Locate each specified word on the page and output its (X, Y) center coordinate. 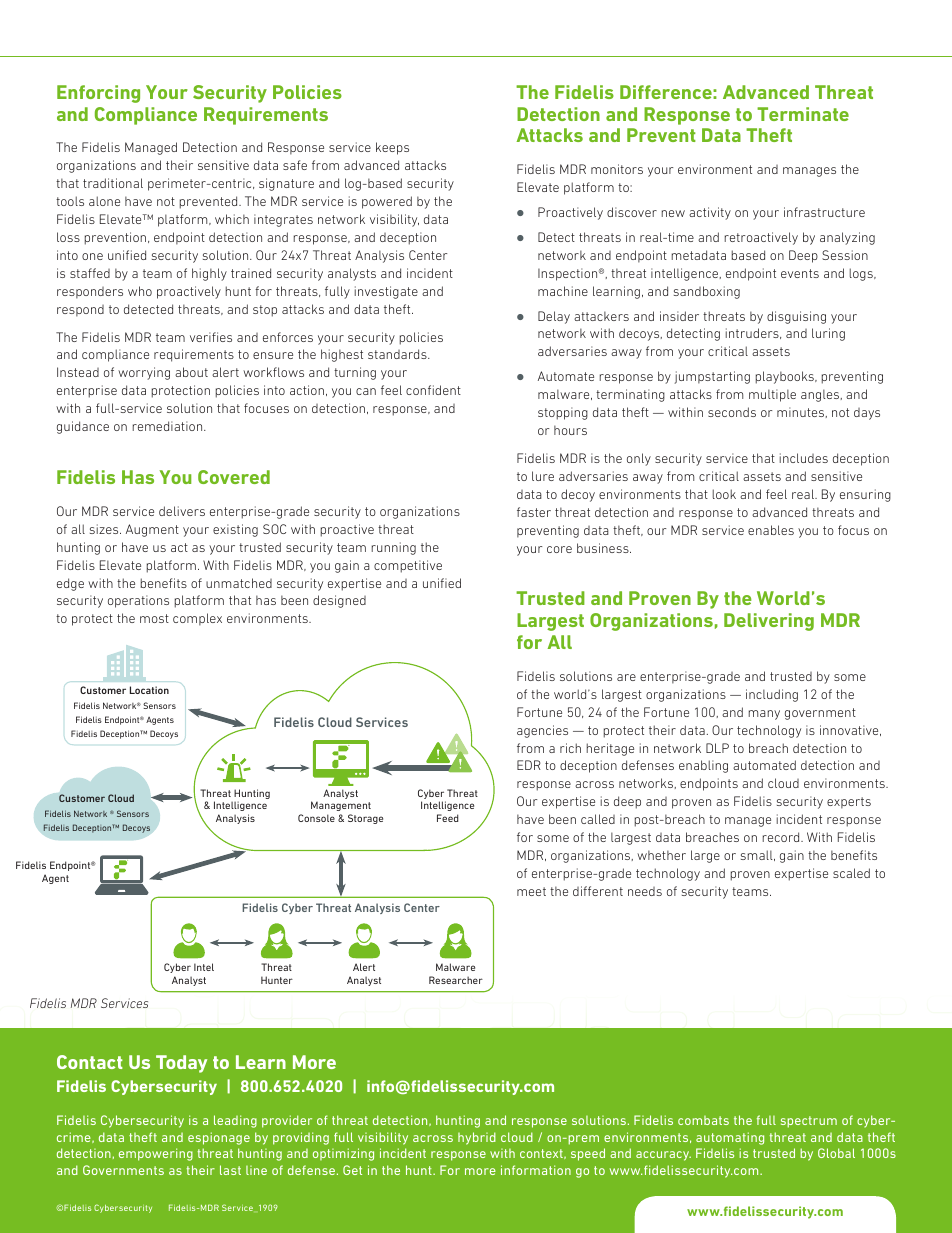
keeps (392, 148)
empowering (156, 1154)
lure (543, 476)
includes (803, 458)
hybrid (477, 1138)
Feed (448, 818)
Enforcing (98, 94)
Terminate (803, 114)
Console (316, 818)
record (782, 837)
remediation (168, 426)
